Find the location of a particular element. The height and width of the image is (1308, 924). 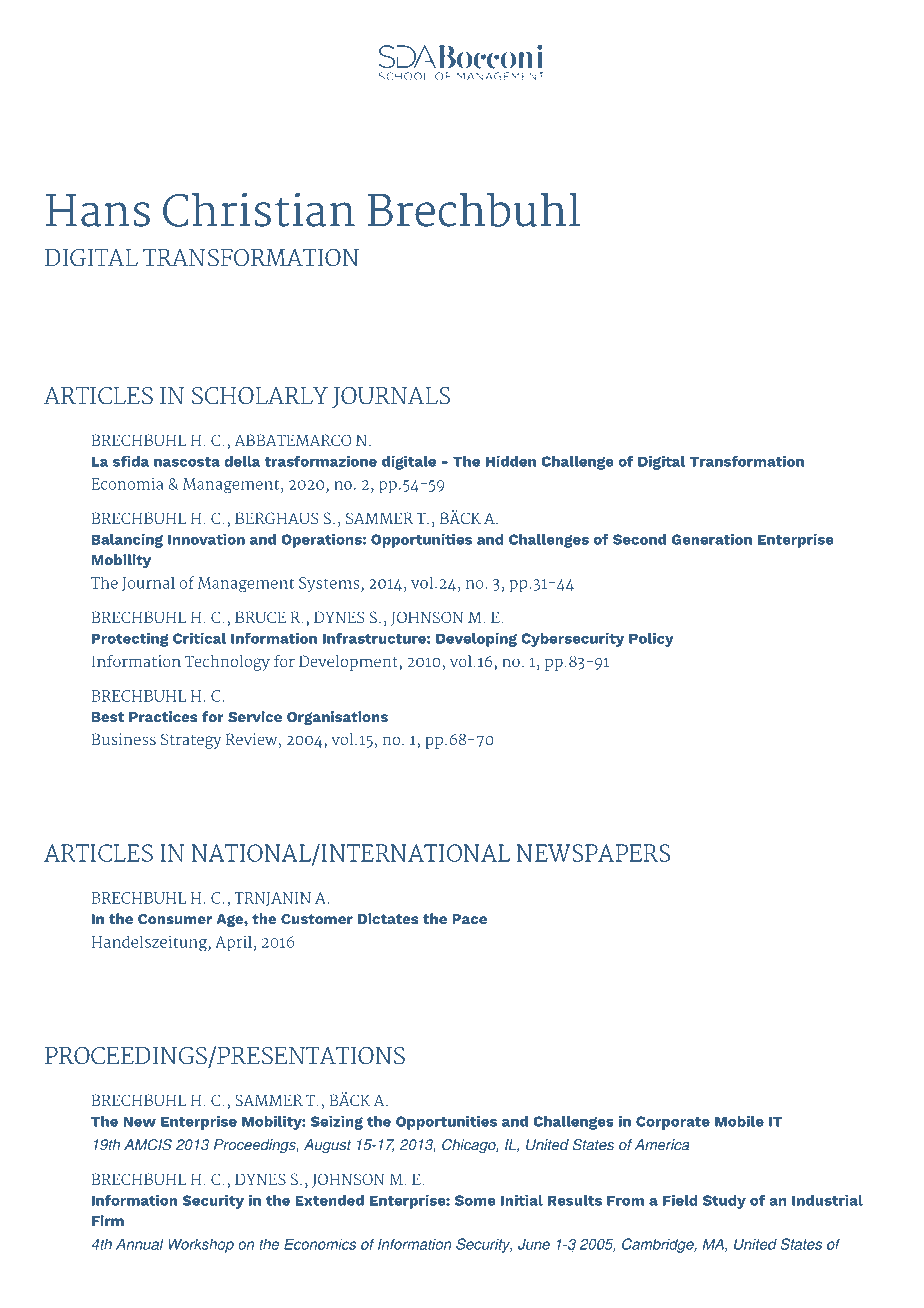

April is located at coordinates (233, 943).
